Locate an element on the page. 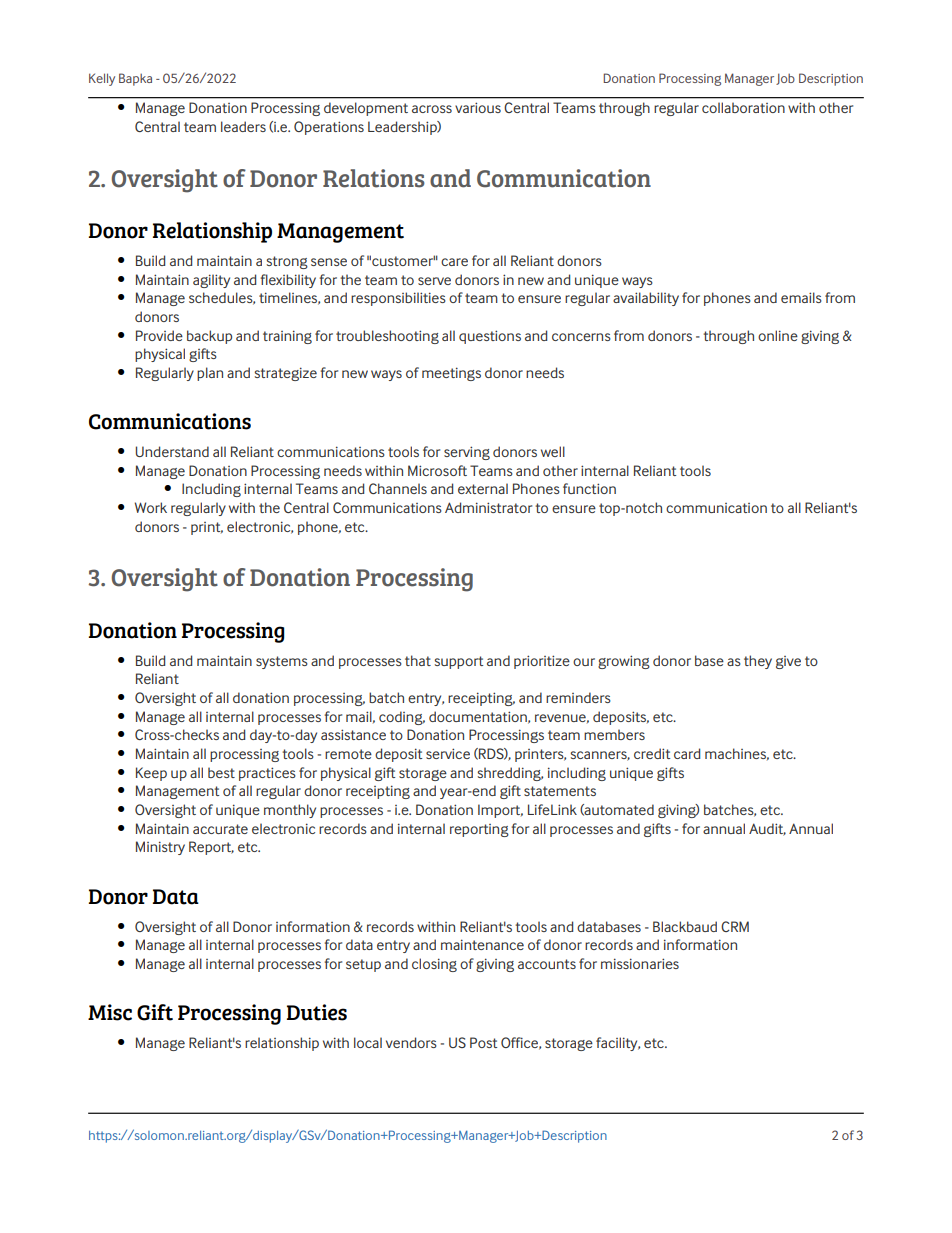 The image size is (952, 1233). they is located at coordinates (758, 662).
